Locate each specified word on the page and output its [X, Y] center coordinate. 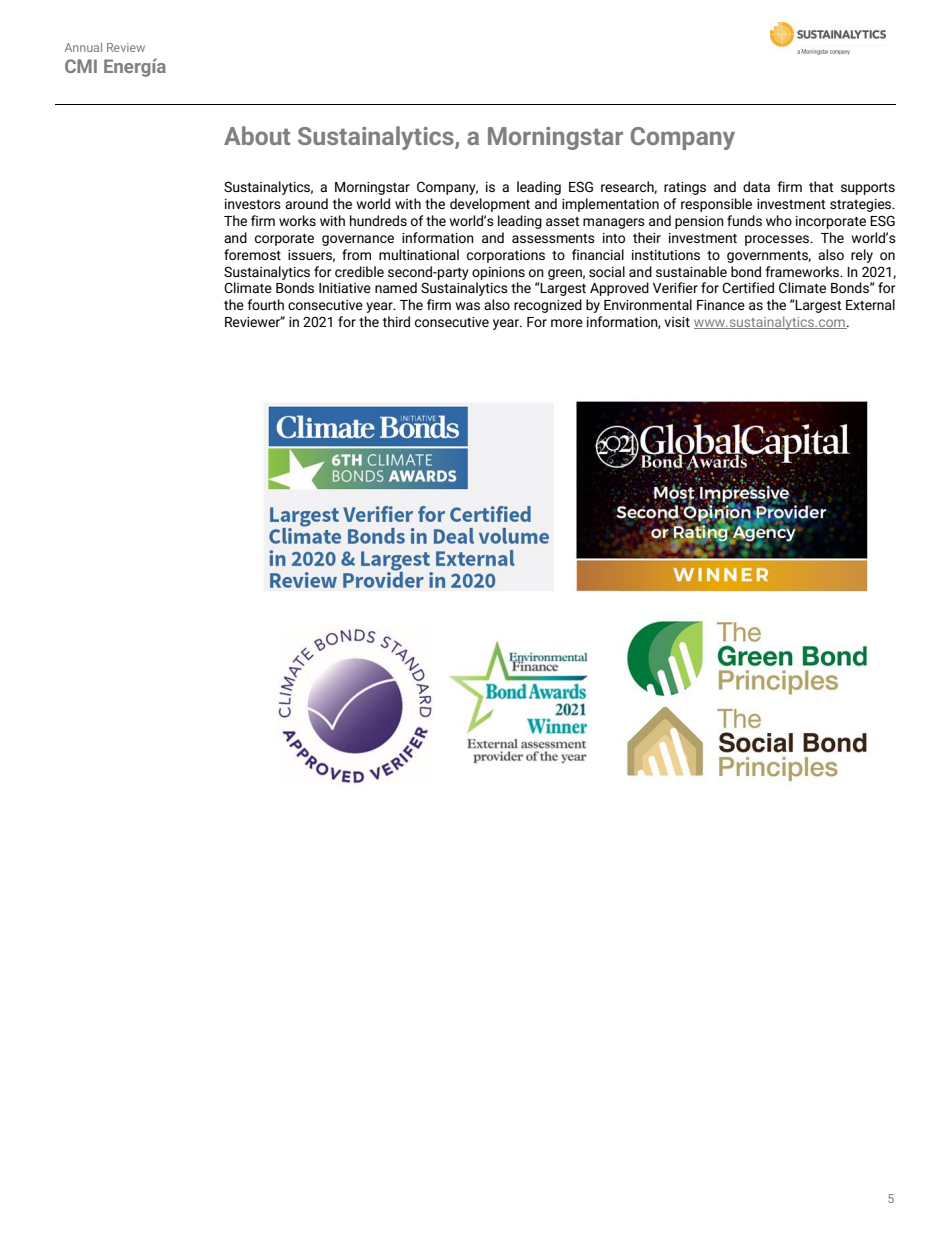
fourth [266, 304]
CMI [81, 66]
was [467, 306]
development [490, 205]
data [756, 186]
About [257, 135]
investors [253, 204]
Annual [83, 47]
